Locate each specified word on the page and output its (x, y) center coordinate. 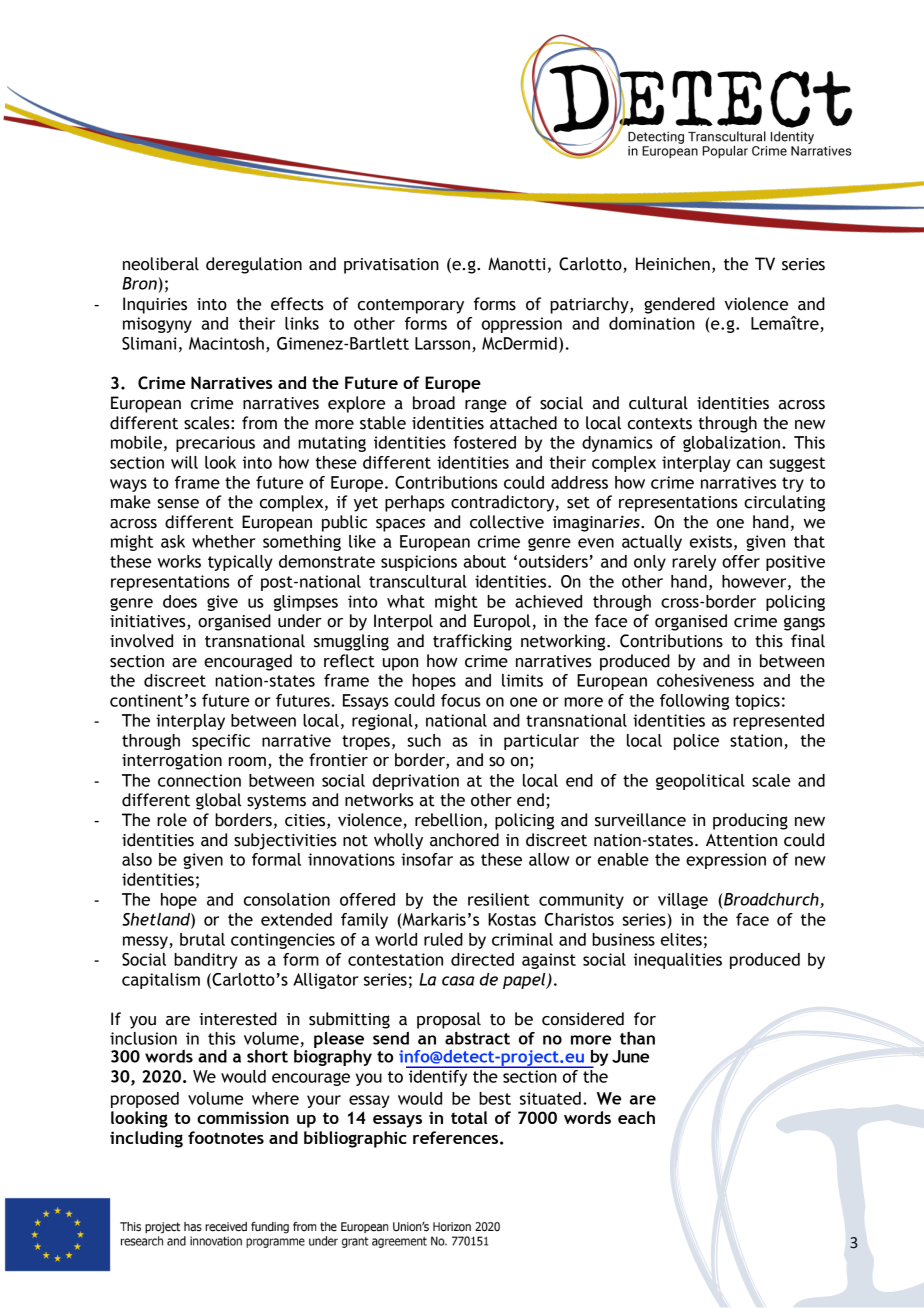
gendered (679, 305)
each (636, 1117)
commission (243, 1117)
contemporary (411, 306)
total (469, 1117)
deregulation (254, 265)
